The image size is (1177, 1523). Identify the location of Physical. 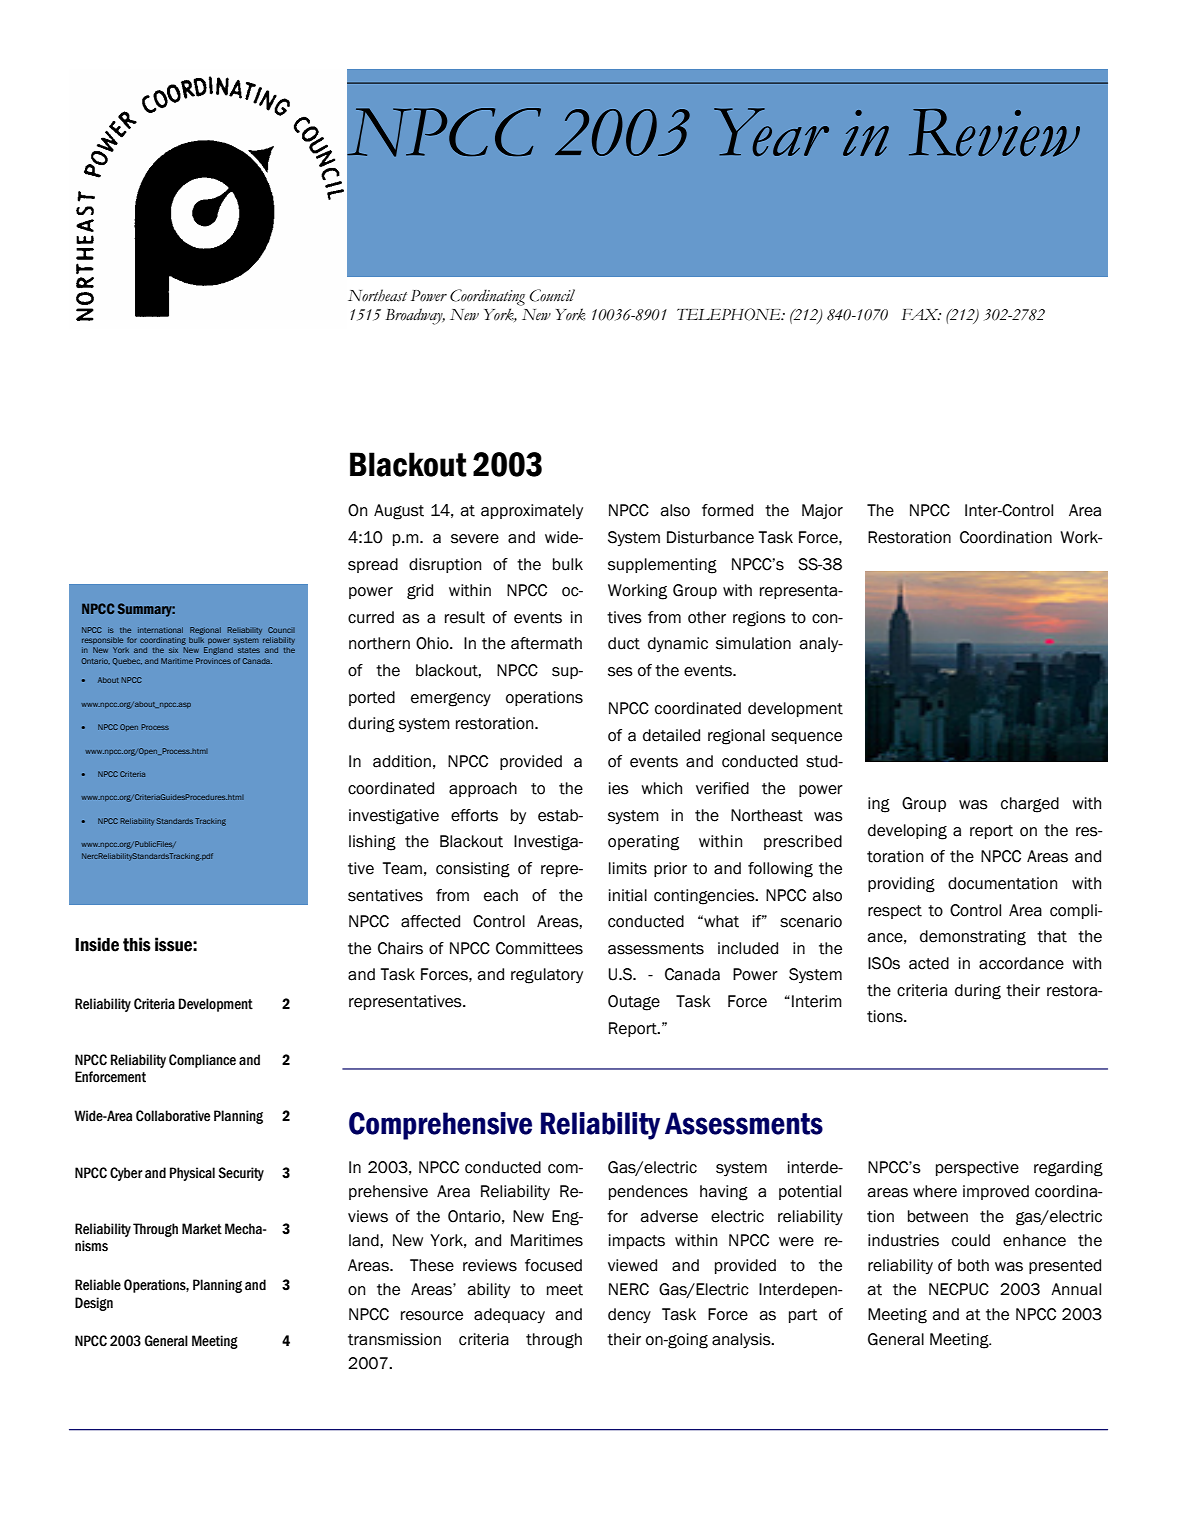
(192, 1174).
